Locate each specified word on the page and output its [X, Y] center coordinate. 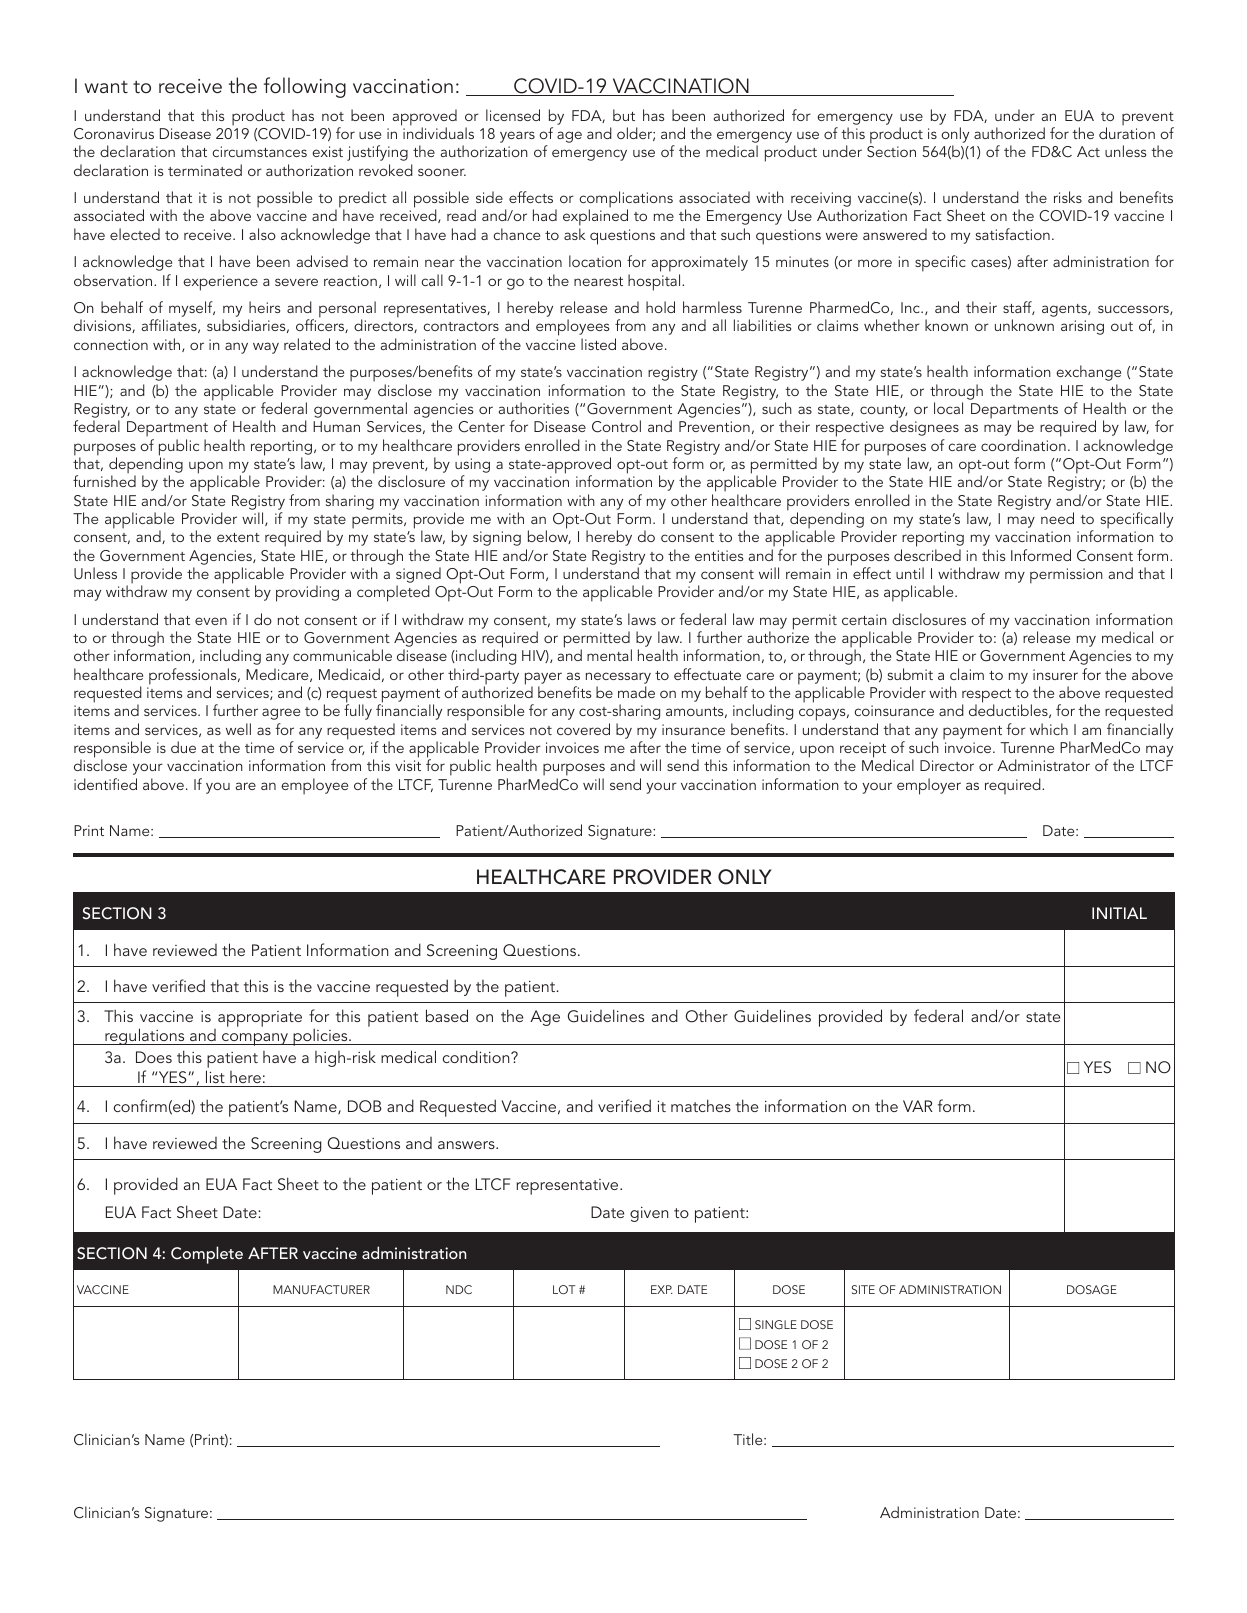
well [238, 729]
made [636, 692]
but [624, 115]
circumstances [259, 151]
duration [1127, 132]
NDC [459, 1289]
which [1049, 729]
